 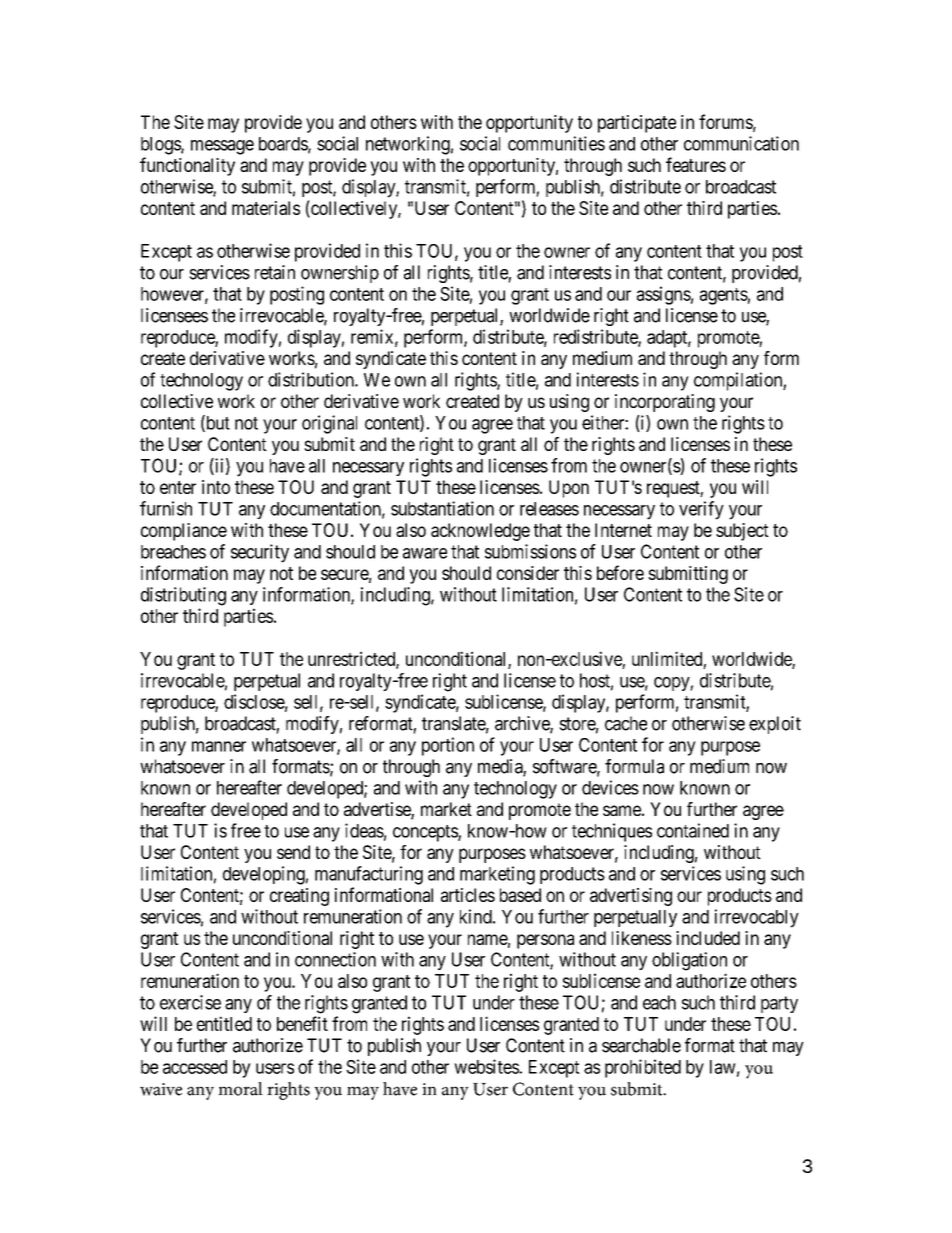 What do you see at coordinates (219, 746) in the image?
I see `manner` at bounding box center [219, 746].
